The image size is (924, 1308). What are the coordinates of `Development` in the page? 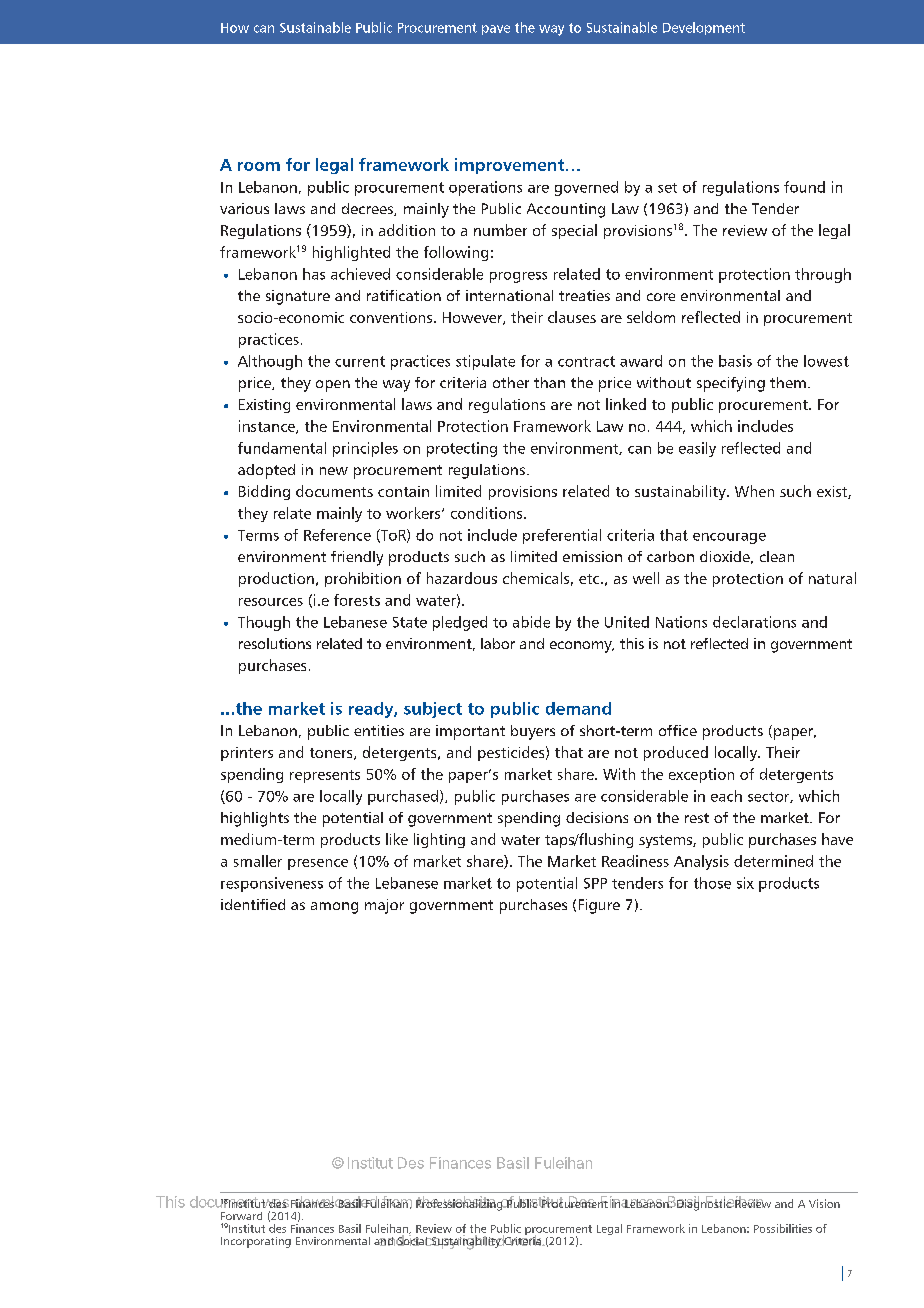 It's located at (704, 28).
